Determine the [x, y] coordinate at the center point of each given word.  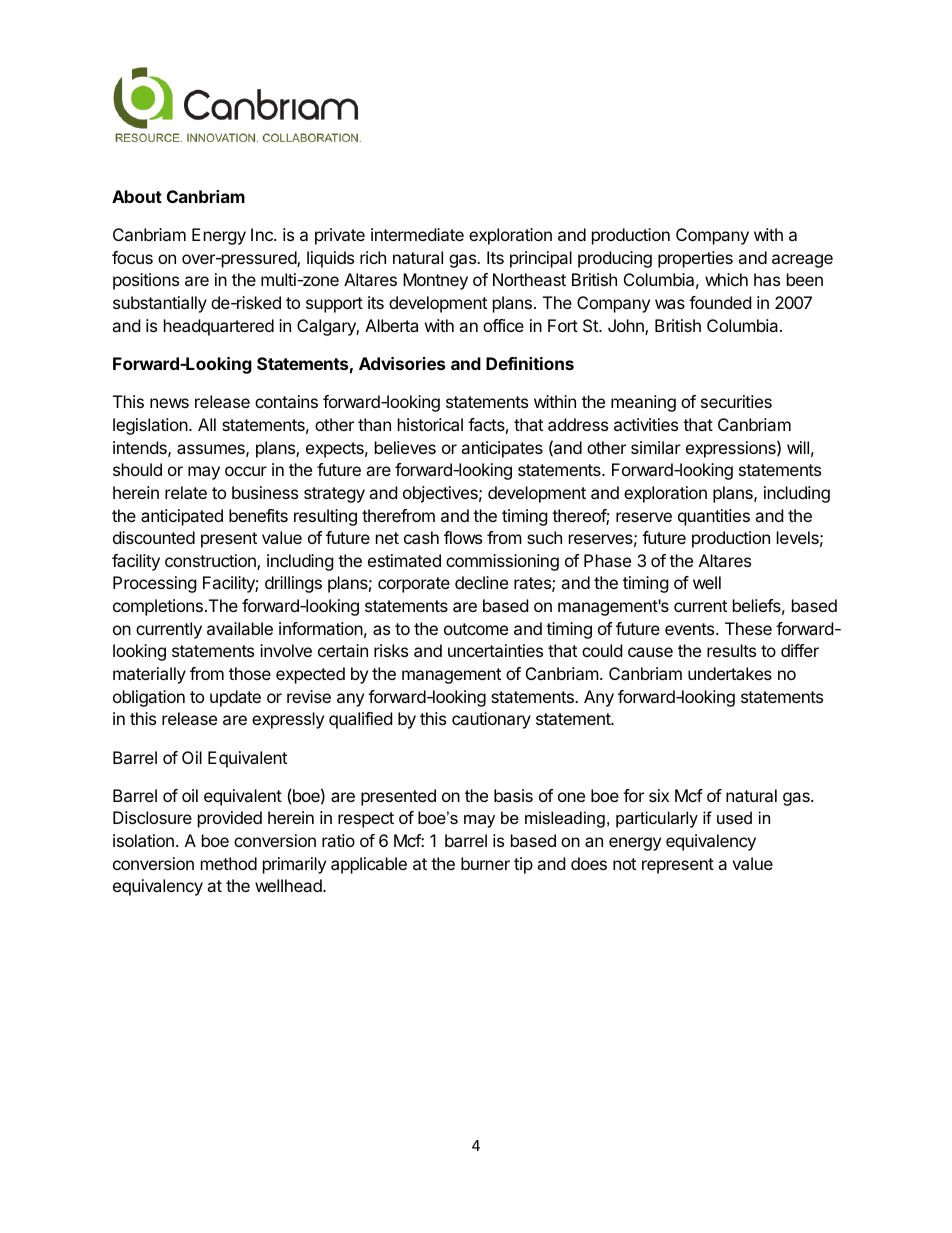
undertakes [730, 673]
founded [720, 302]
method [229, 863]
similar [656, 447]
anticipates [502, 449]
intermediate [417, 234]
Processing [155, 584]
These [748, 628]
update [235, 698]
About [137, 196]
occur [246, 471]
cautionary [491, 720]
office [503, 325]
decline [481, 582]
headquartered [219, 327]
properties [695, 259]
